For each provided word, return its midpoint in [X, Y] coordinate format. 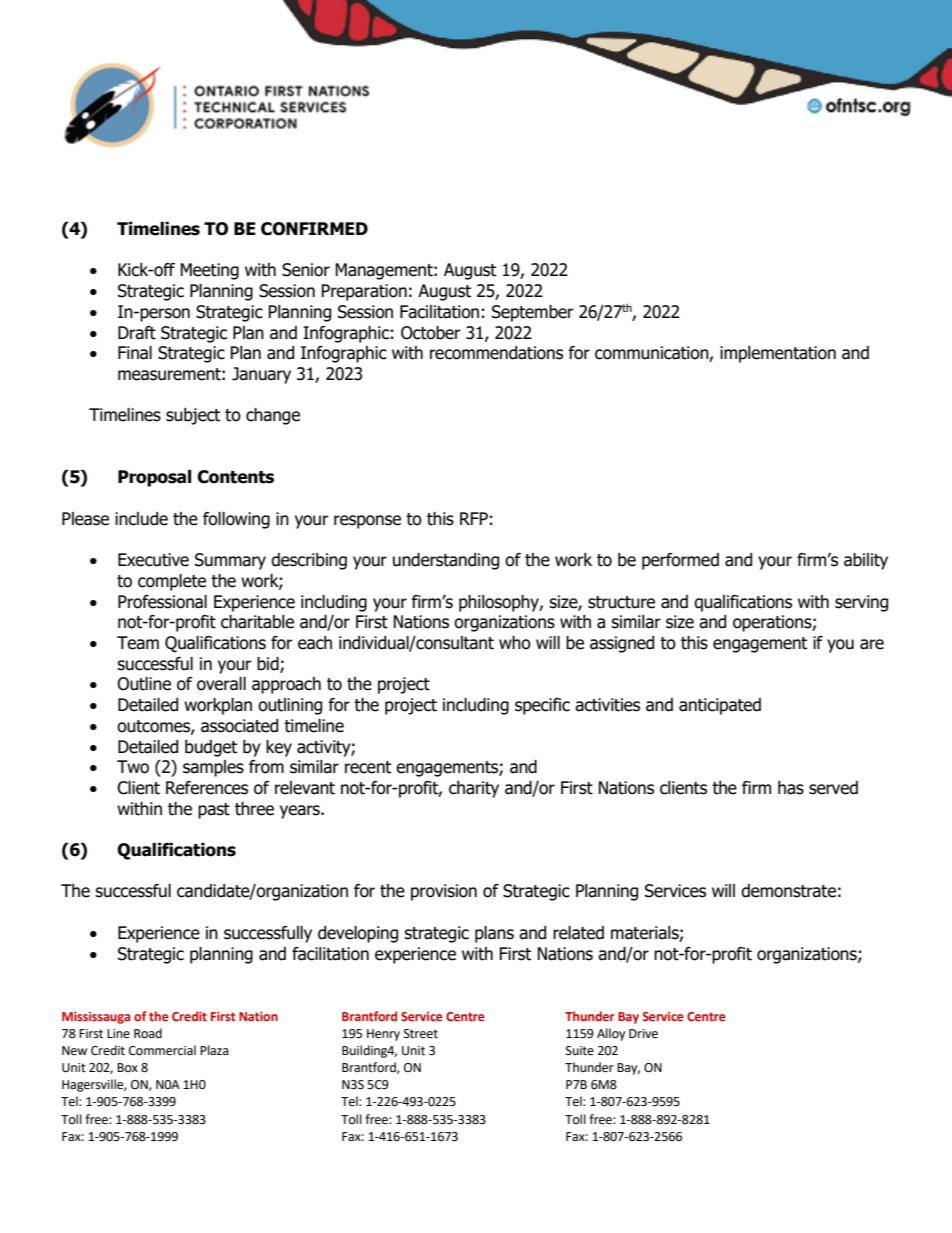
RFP [474, 518]
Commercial [162, 1050]
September [533, 313]
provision [444, 892]
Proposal [154, 478]
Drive [643, 1034]
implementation [778, 354]
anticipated [720, 706]
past [214, 811]
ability [866, 561]
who [515, 643]
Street [421, 1034]
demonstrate [788, 891]
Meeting [209, 271]
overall [221, 684]
